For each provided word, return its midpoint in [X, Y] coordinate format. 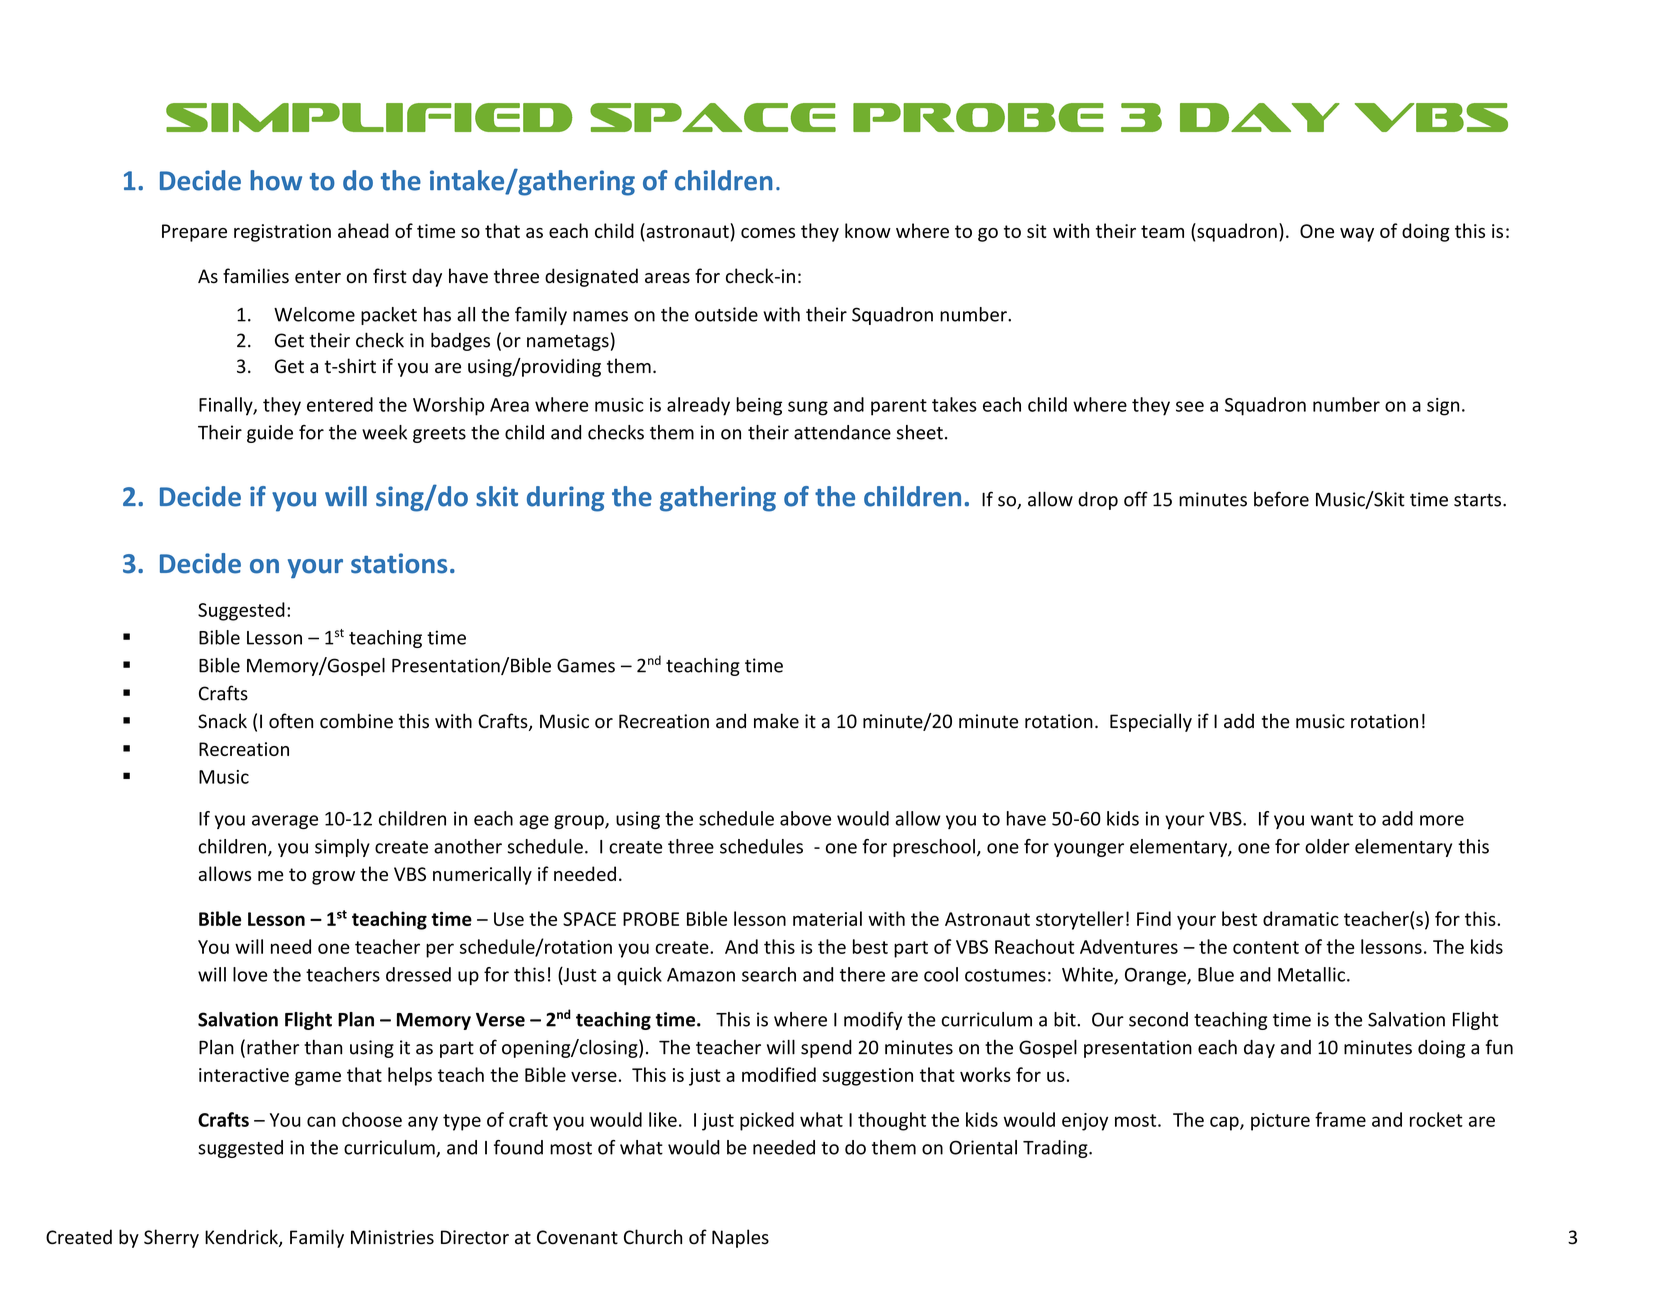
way [1357, 235]
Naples [740, 1238]
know [868, 230]
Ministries [392, 1237]
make [776, 721]
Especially [1151, 722]
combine [356, 721]
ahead [363, 230]
